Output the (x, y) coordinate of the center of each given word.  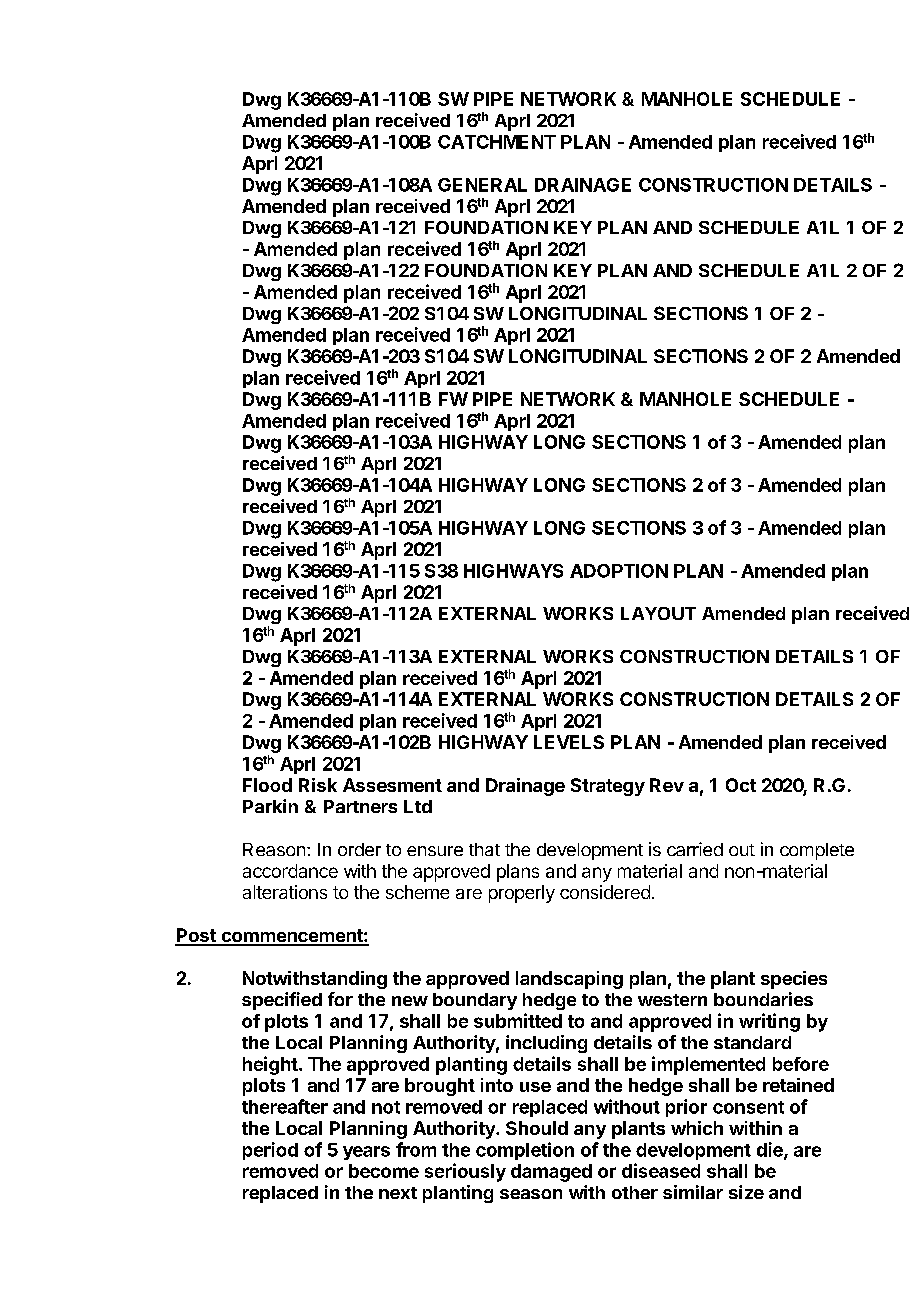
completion (525, 1151)
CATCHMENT (497, 142)
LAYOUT (658, 613)
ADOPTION (619, 571)
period (270, 1151)
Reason (274, 849)
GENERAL (482, 185)
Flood (267, 785)
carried (695, 849)
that (484, 849)
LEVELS (569, 742)
